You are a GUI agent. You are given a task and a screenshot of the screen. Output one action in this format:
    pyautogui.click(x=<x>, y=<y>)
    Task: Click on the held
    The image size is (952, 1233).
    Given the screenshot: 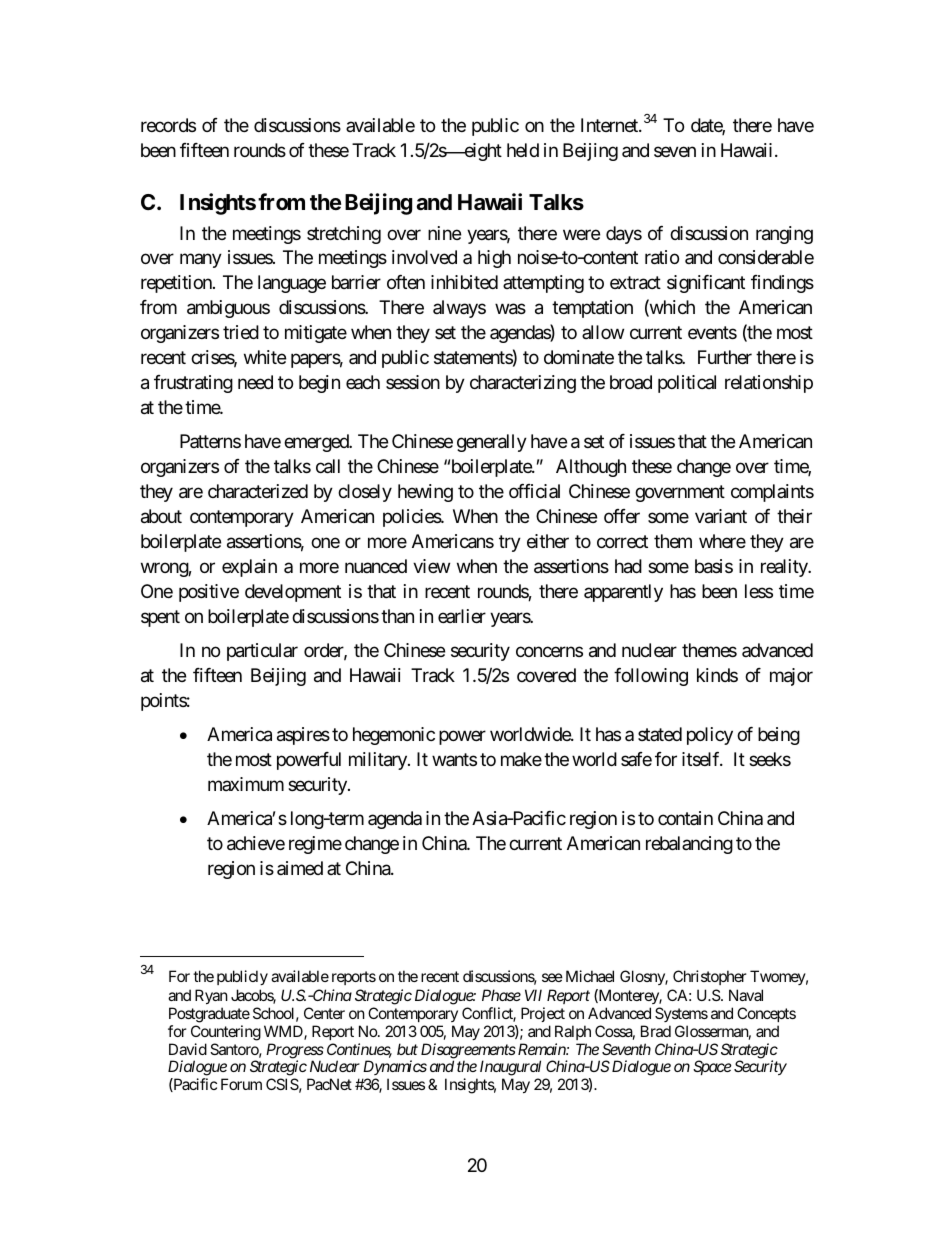 What is the action you would take?
    pyautogui.click(x=523, y=150)
